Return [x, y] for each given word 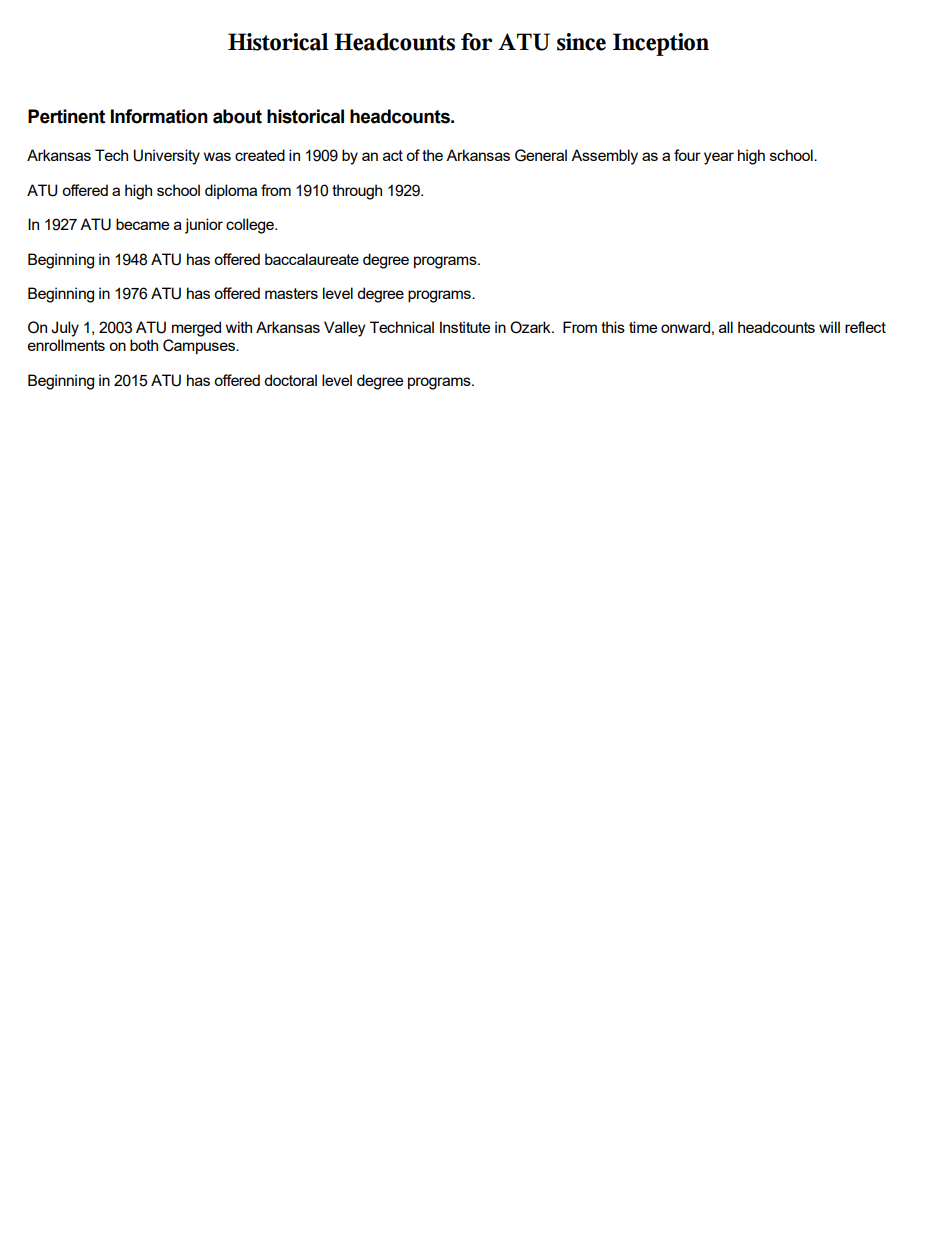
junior [204, 226]
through [357, 192]
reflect [865, 327]
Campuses [200, 346]
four [687, 155]
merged [196, 329]
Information [159, 116]
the [432, 155]
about [237, 116]
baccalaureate [312, 259]
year [719, 158]
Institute [465, 327]
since [581, 42]
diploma [231, 191]
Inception [661, 44]
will [829, 327]
